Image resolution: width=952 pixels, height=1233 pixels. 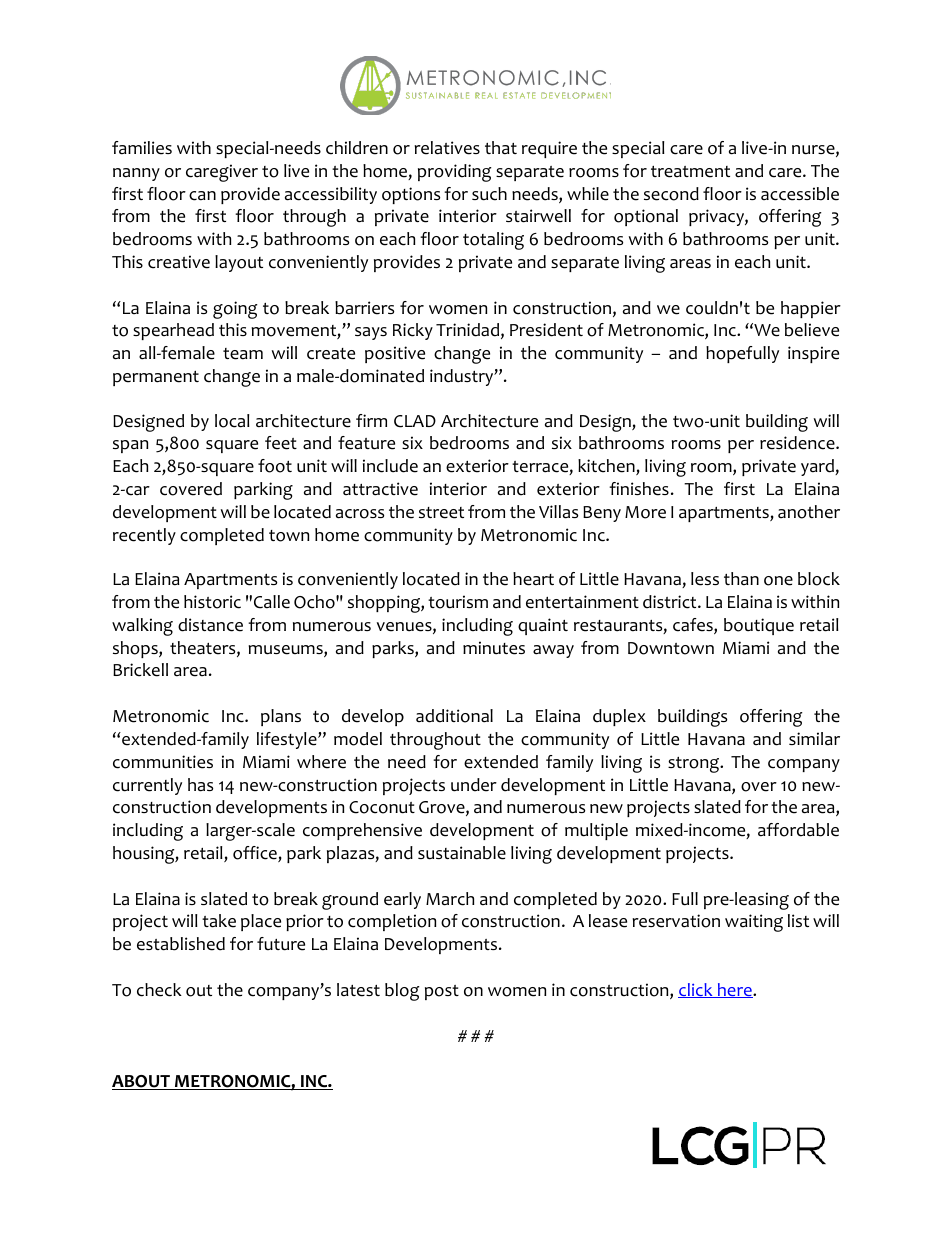 I want to click on office, so click(x=256, y=854).
